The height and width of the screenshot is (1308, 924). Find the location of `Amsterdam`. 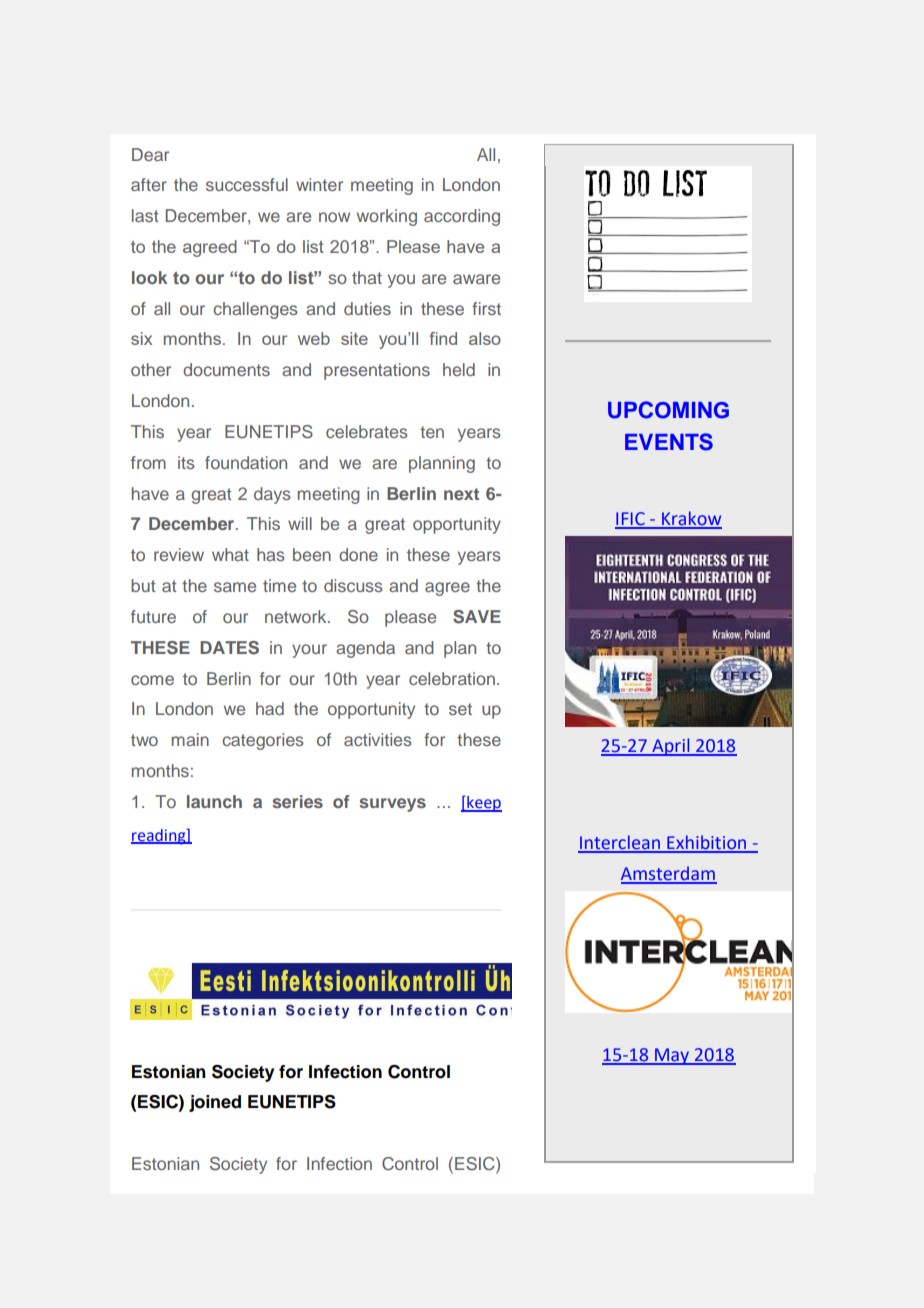

Amsterdam is located at coordinates (669, 874).
